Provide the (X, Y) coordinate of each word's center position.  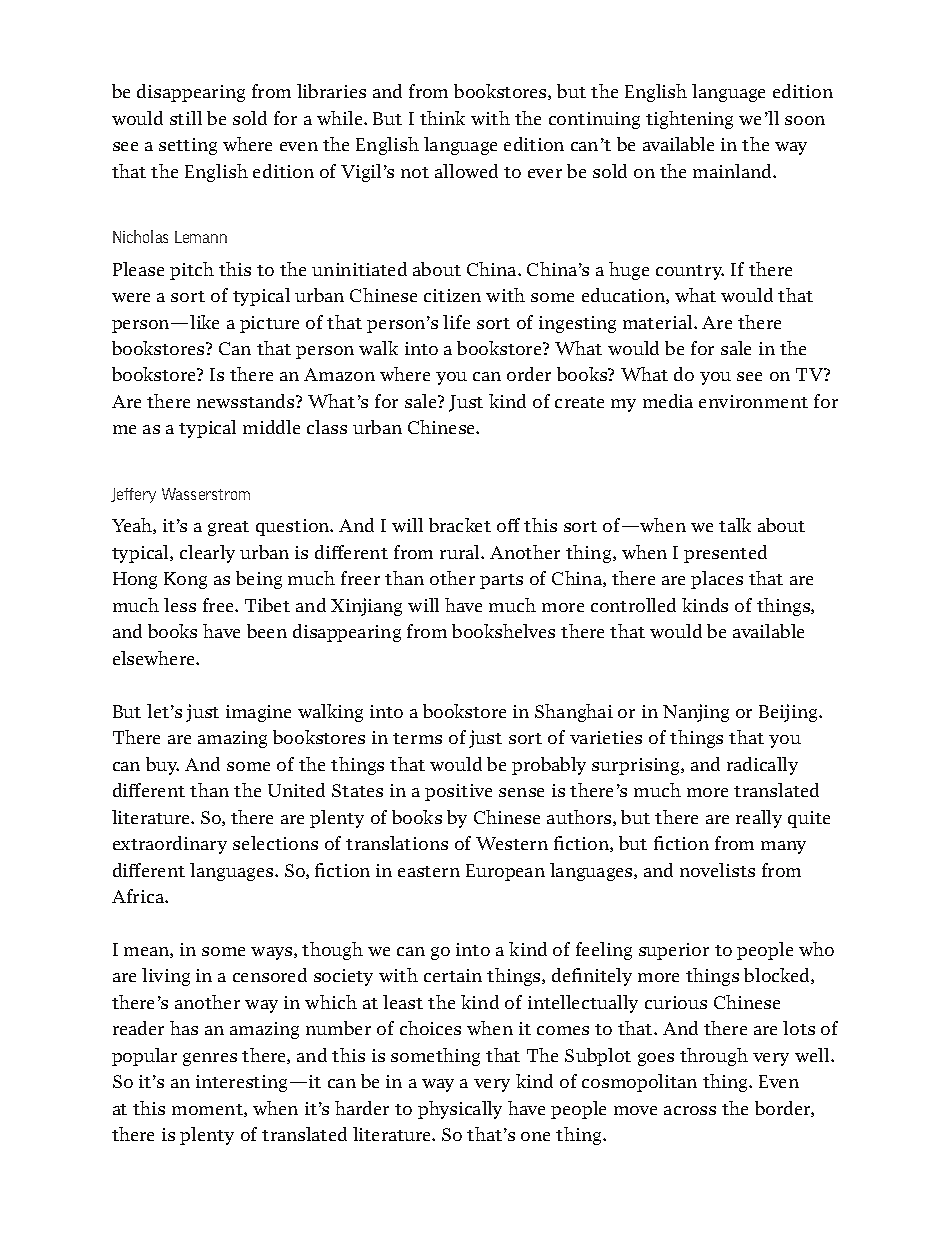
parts (501, 581)
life (456, 322)
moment (208, 1110)
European (505, 872)
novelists (717, 870)
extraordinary (170, 845)
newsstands (247, 401)
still (186, 118)
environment (753, 401)
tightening (689, 120)
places (717, 580)
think (442, 118)
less (180, 605)
